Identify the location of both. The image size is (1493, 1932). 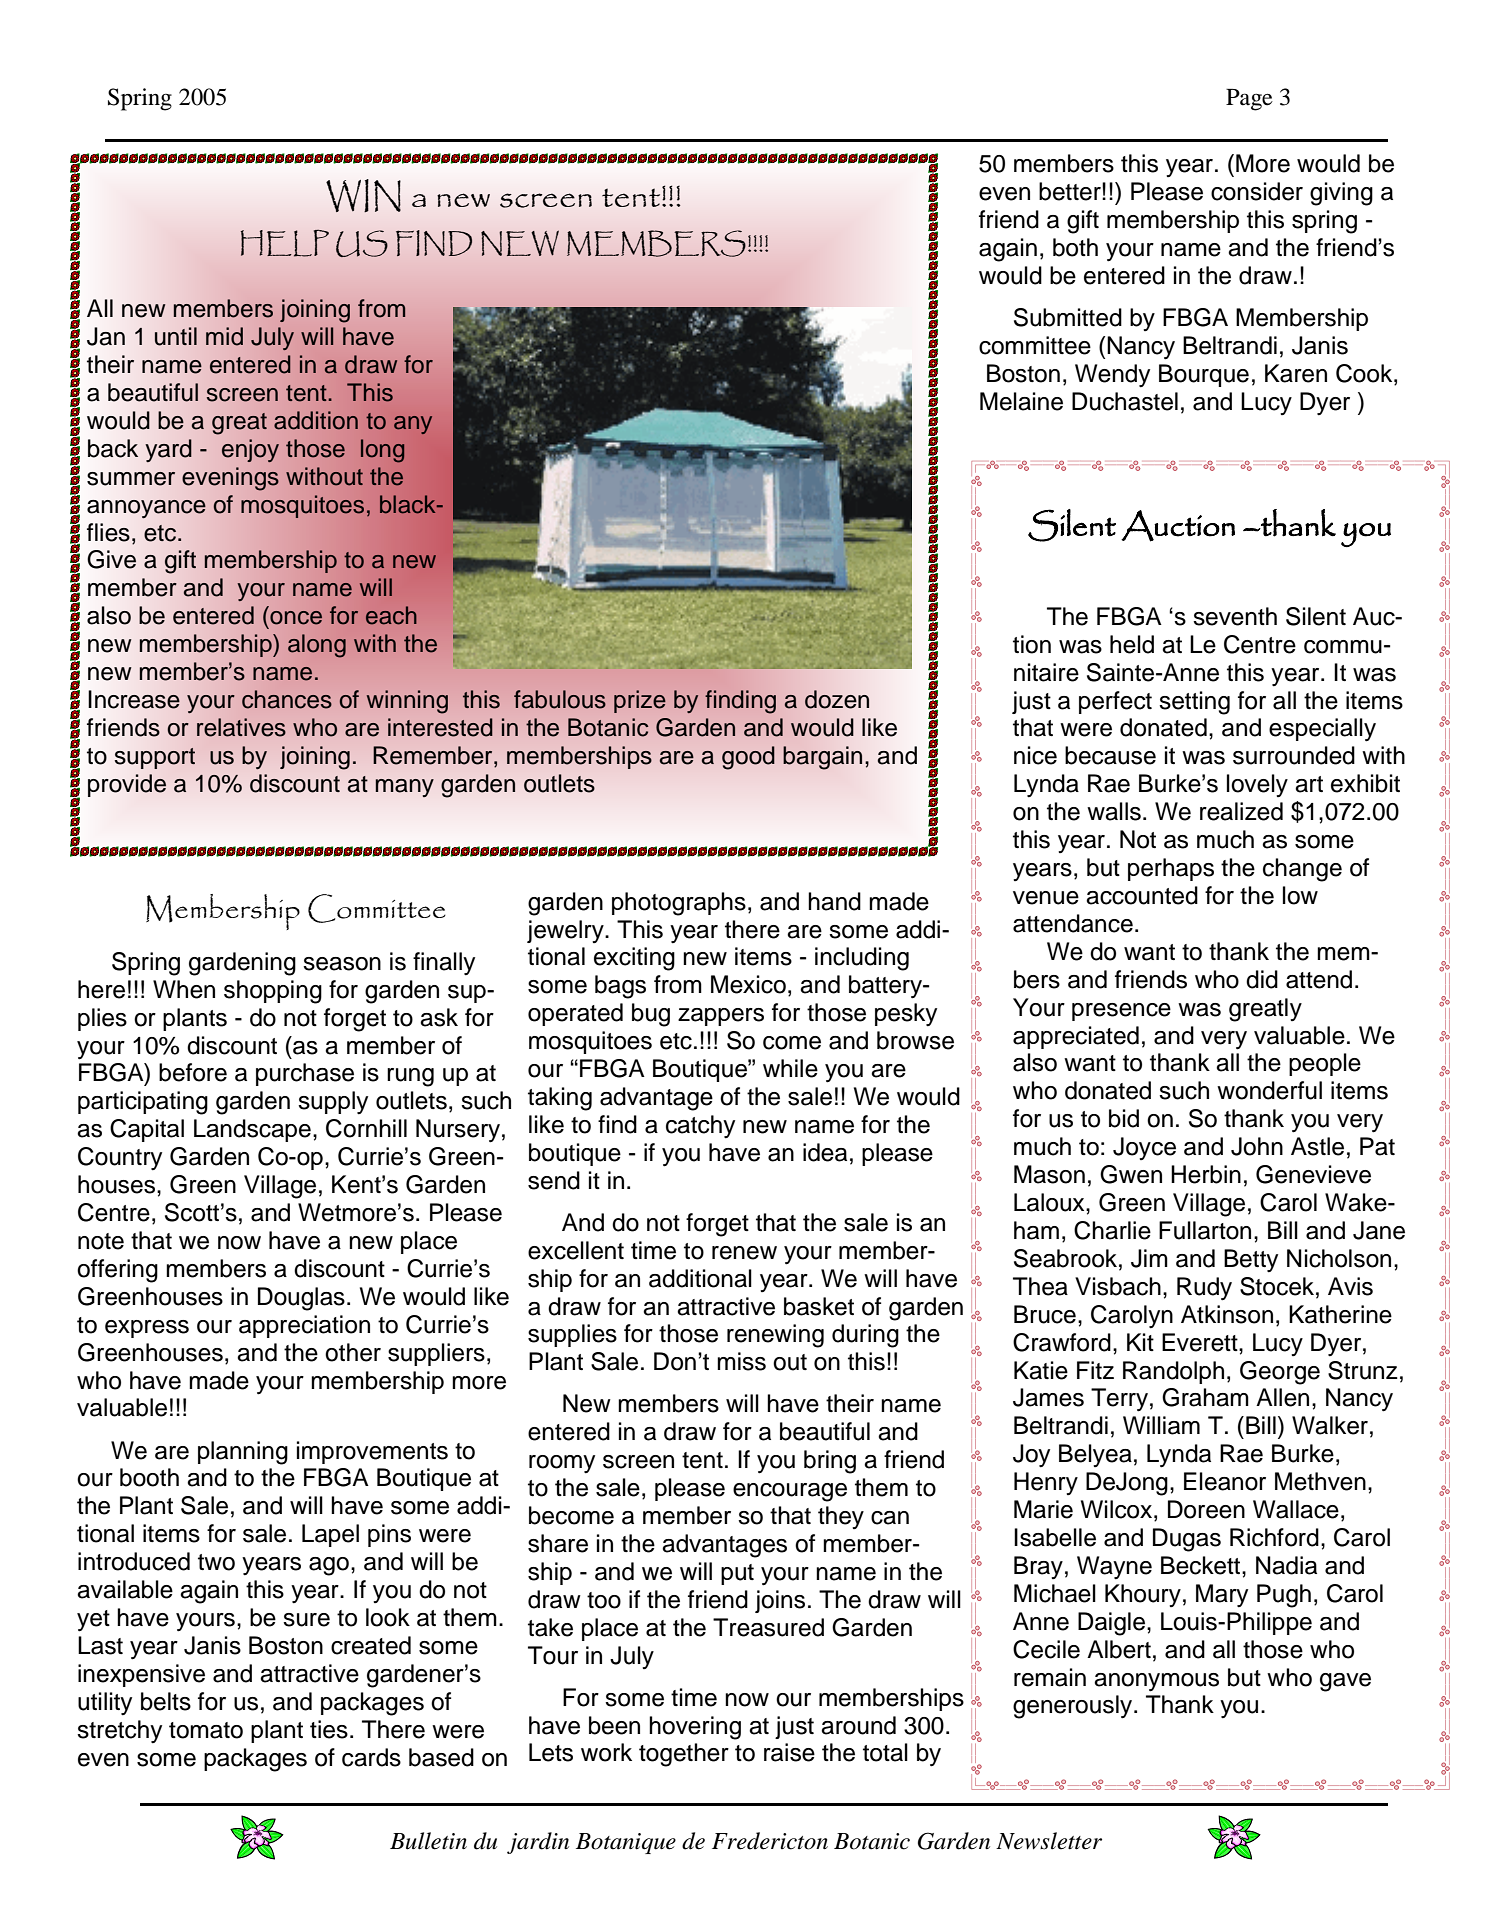
(1075, 247).
